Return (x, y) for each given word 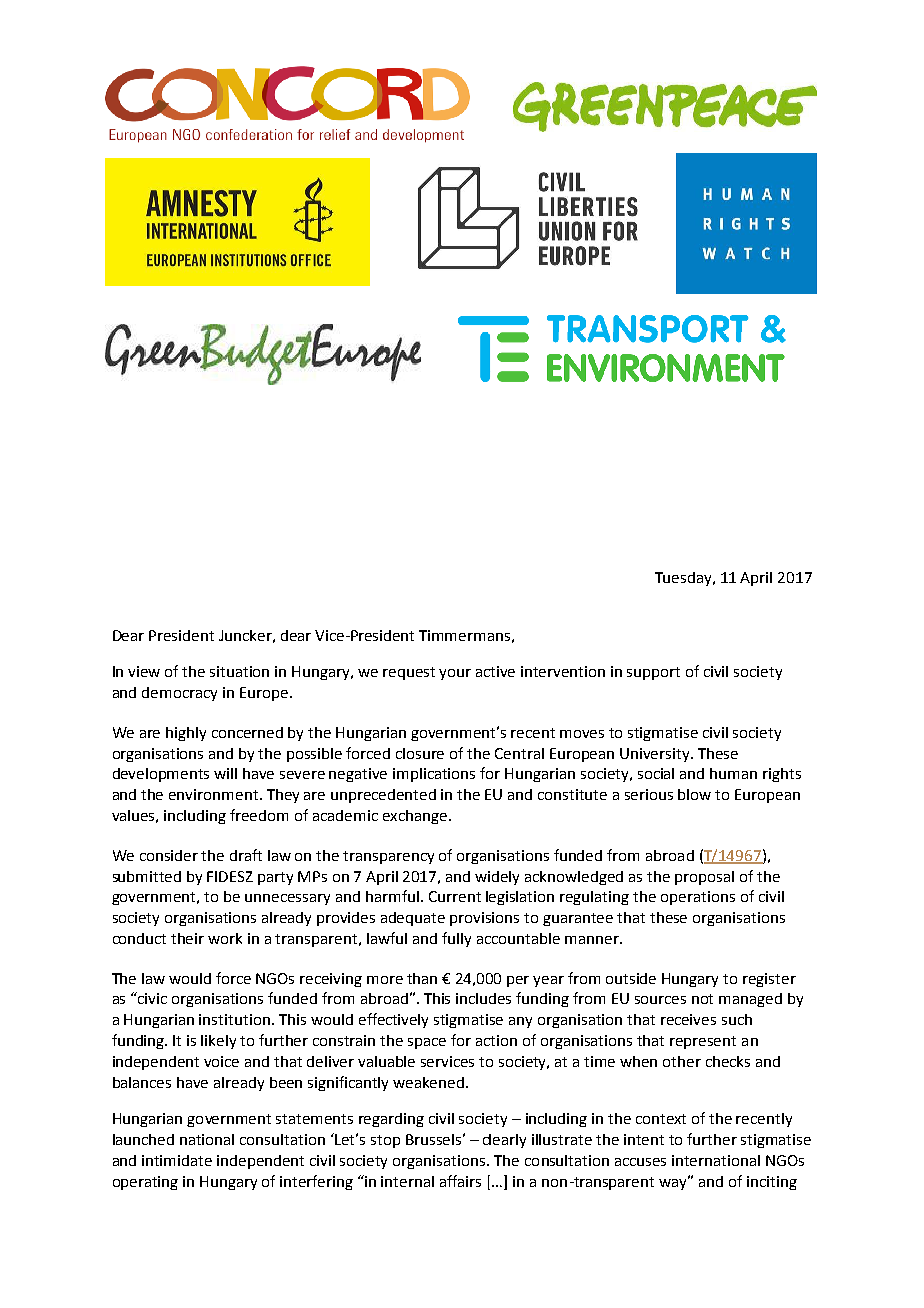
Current (455, 896)
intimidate (177, 1160)
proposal (704, 878)
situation (239, 671)
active (495, 671)
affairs (460, 1181)
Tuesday (684, 579)
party (275, 878)
